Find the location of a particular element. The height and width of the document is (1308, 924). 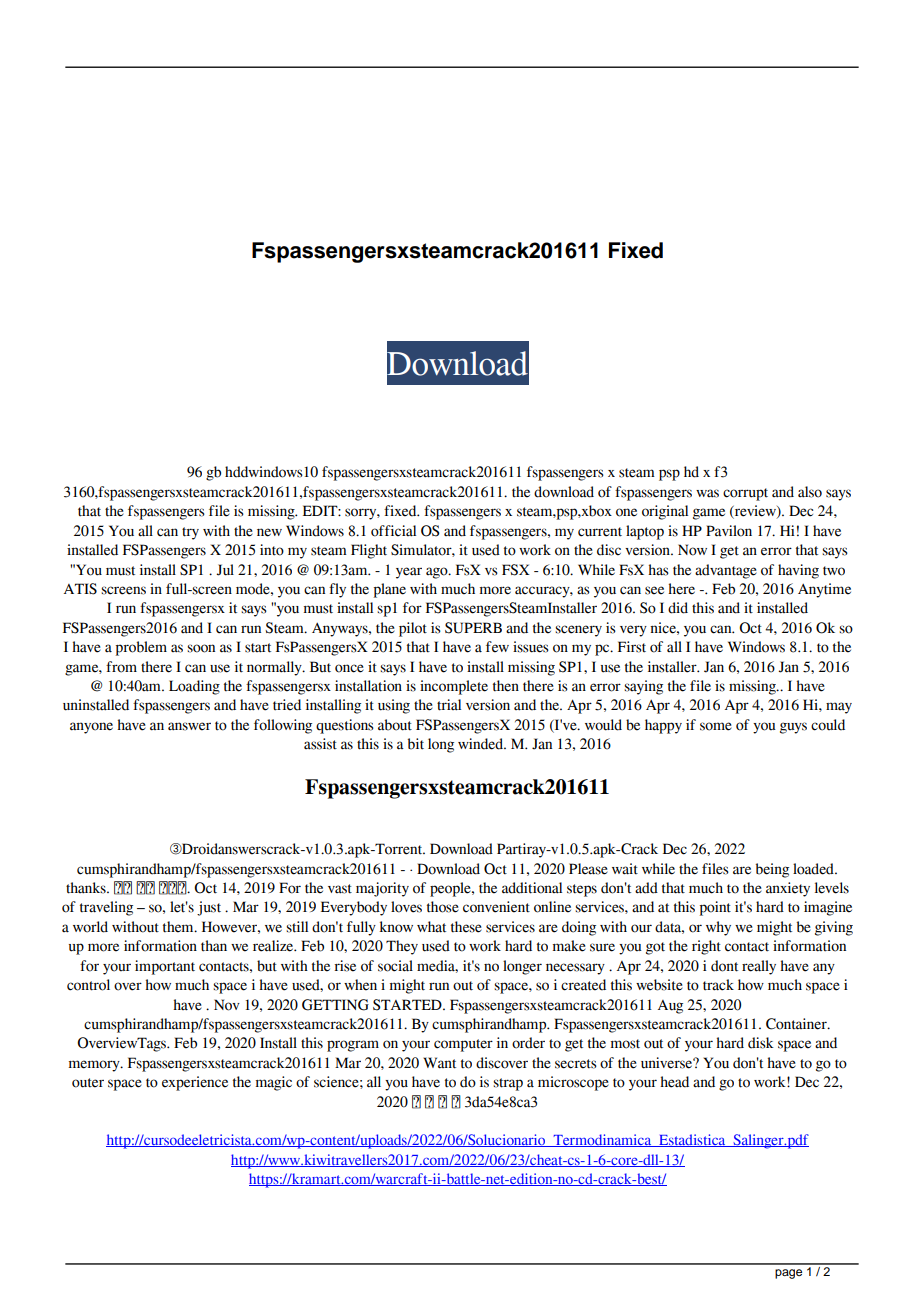

just is located at coordinates (209, 908).
